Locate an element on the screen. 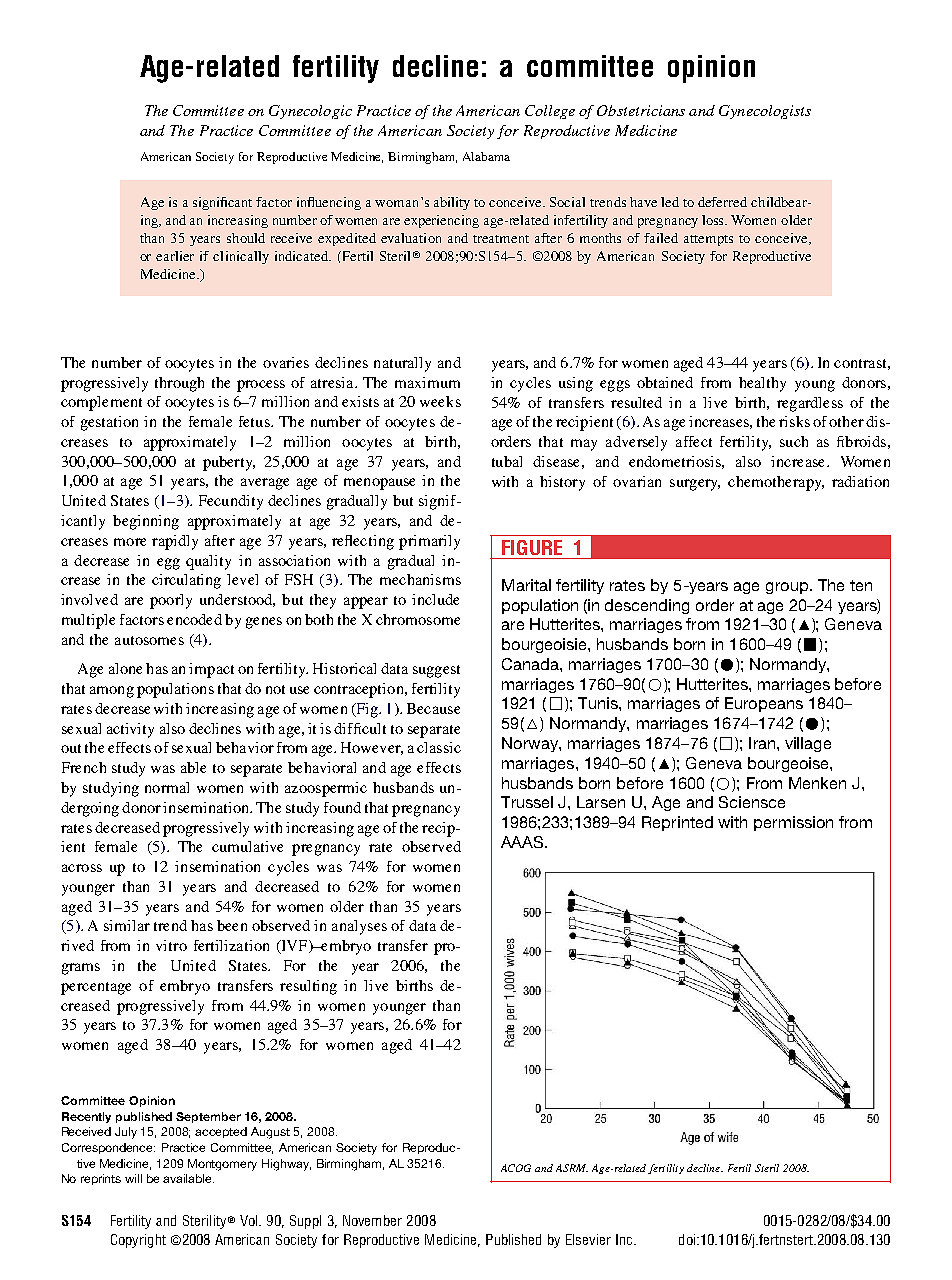 The width and height of the screenshot is (952, 1280). Alabama is located at coordinates (486, 156).
